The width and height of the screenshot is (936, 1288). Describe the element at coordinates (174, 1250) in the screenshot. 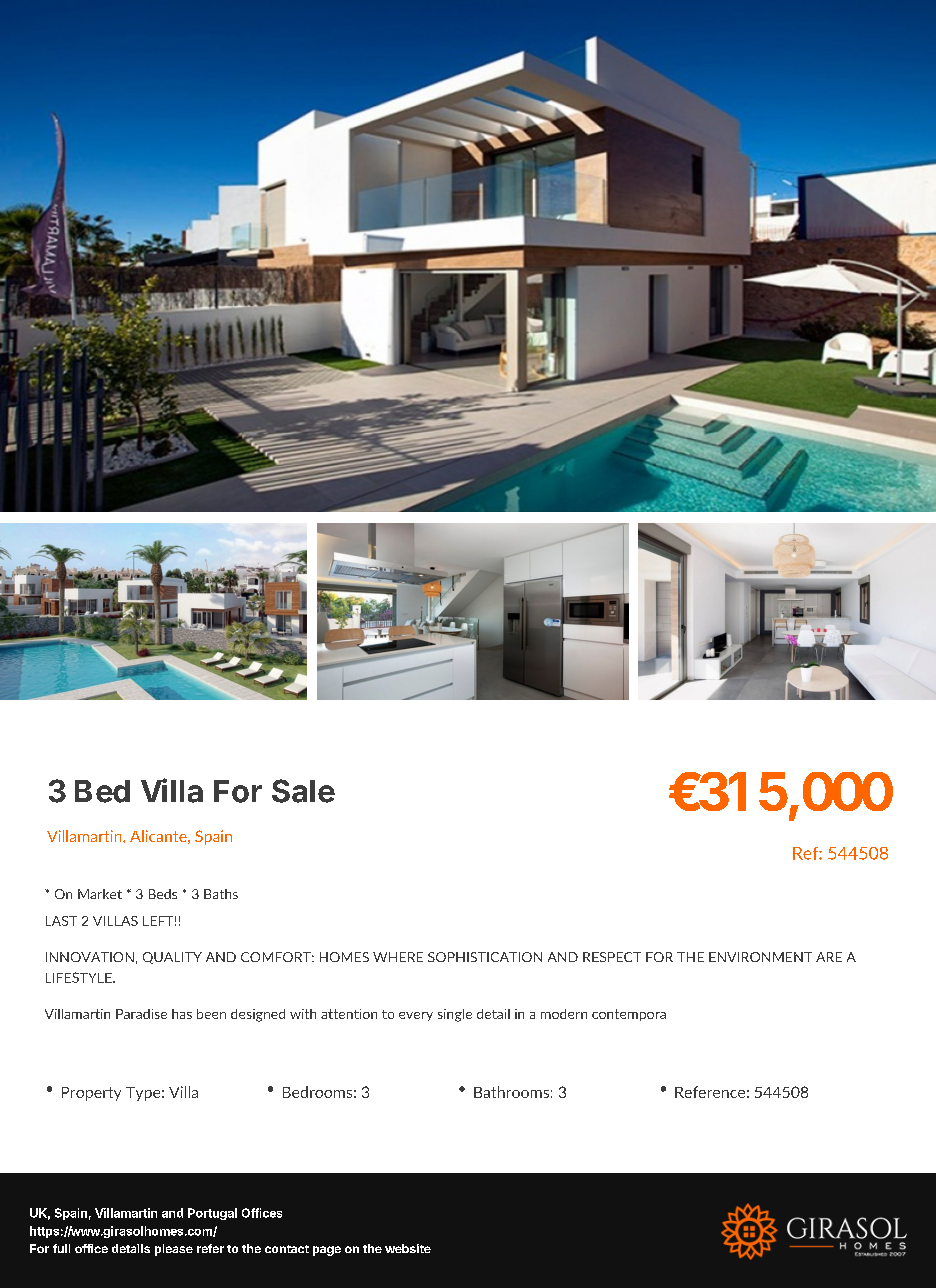

I see `please` at that location.
